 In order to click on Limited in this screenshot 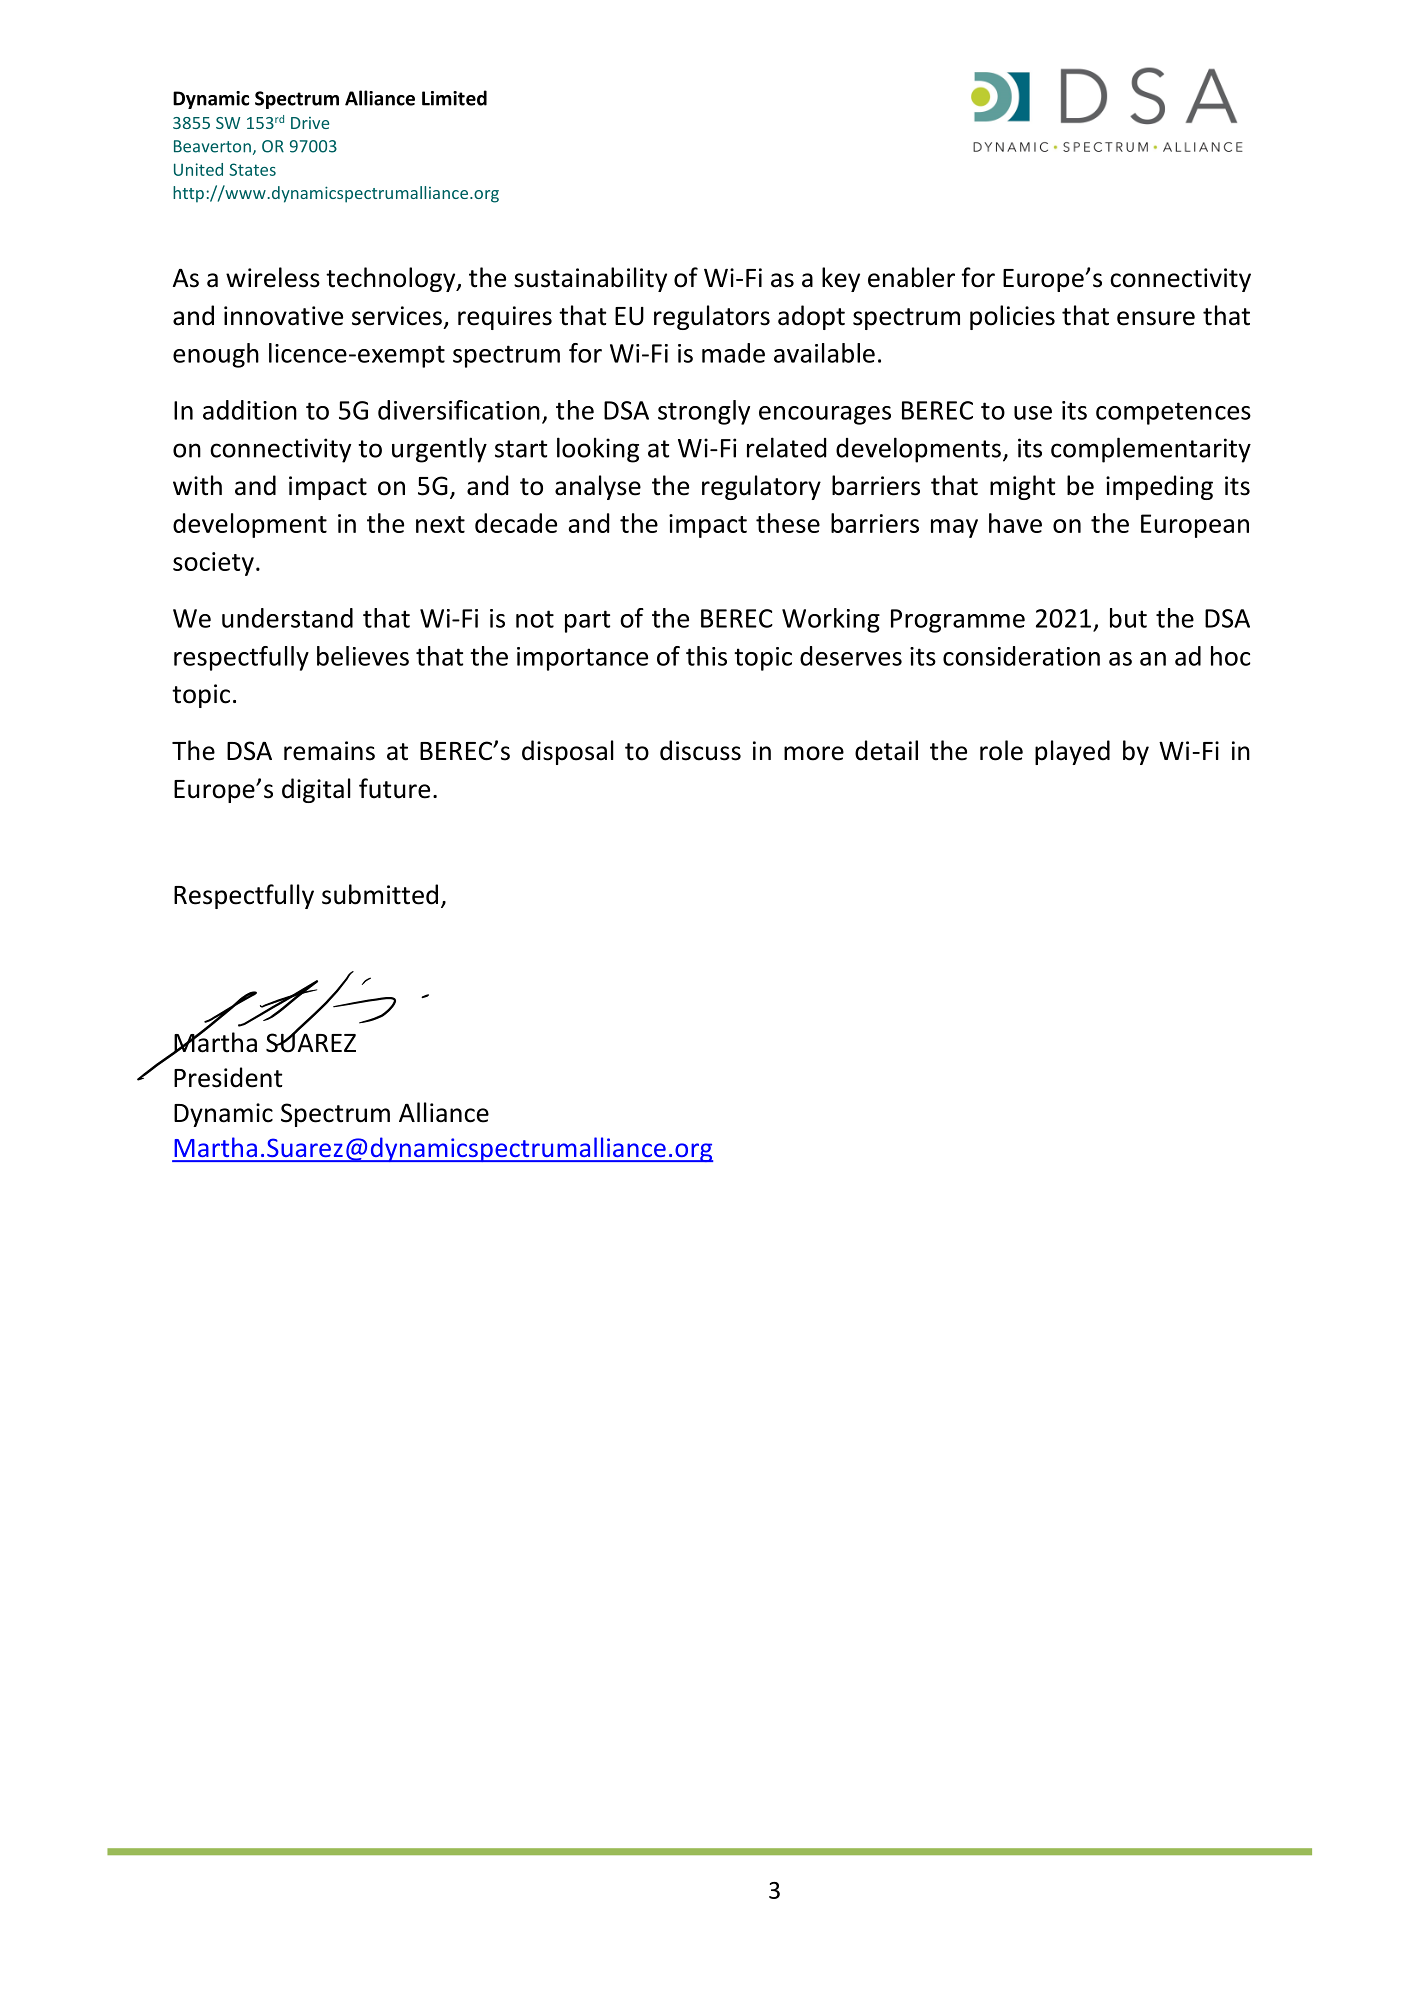, I will do `click(454, 98)`.
